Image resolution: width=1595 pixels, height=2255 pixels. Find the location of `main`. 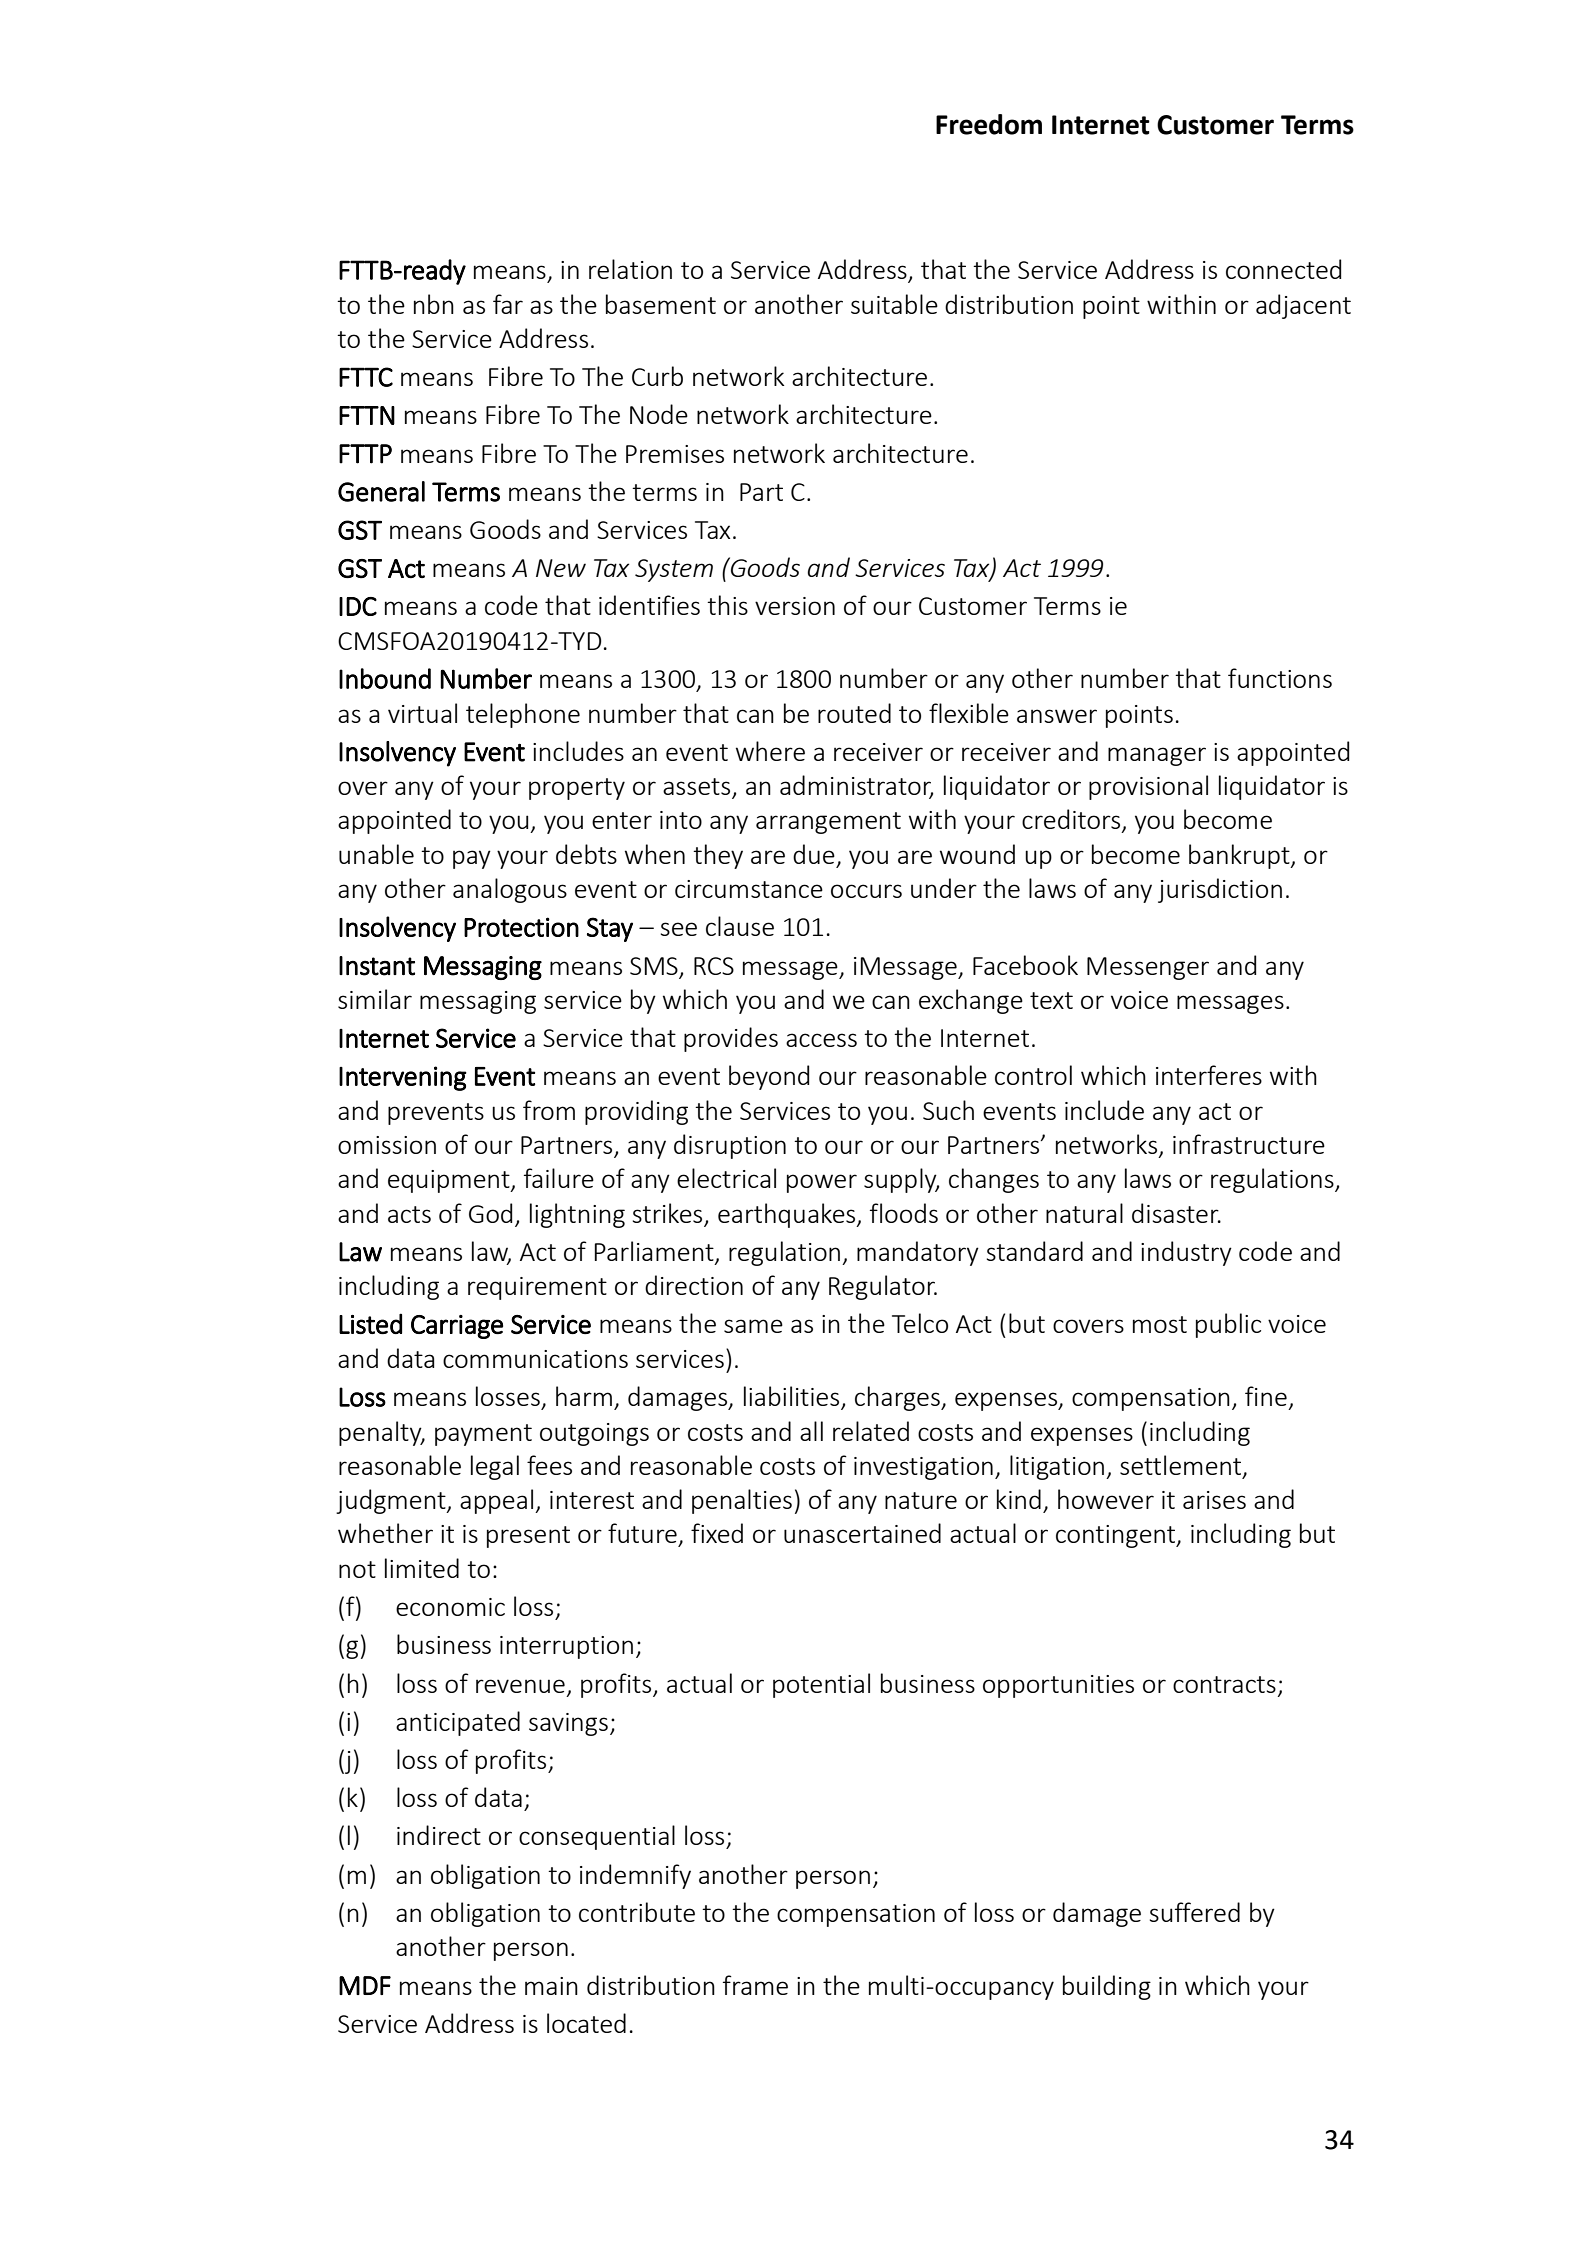

main is located at coordinates (551, 1986).
